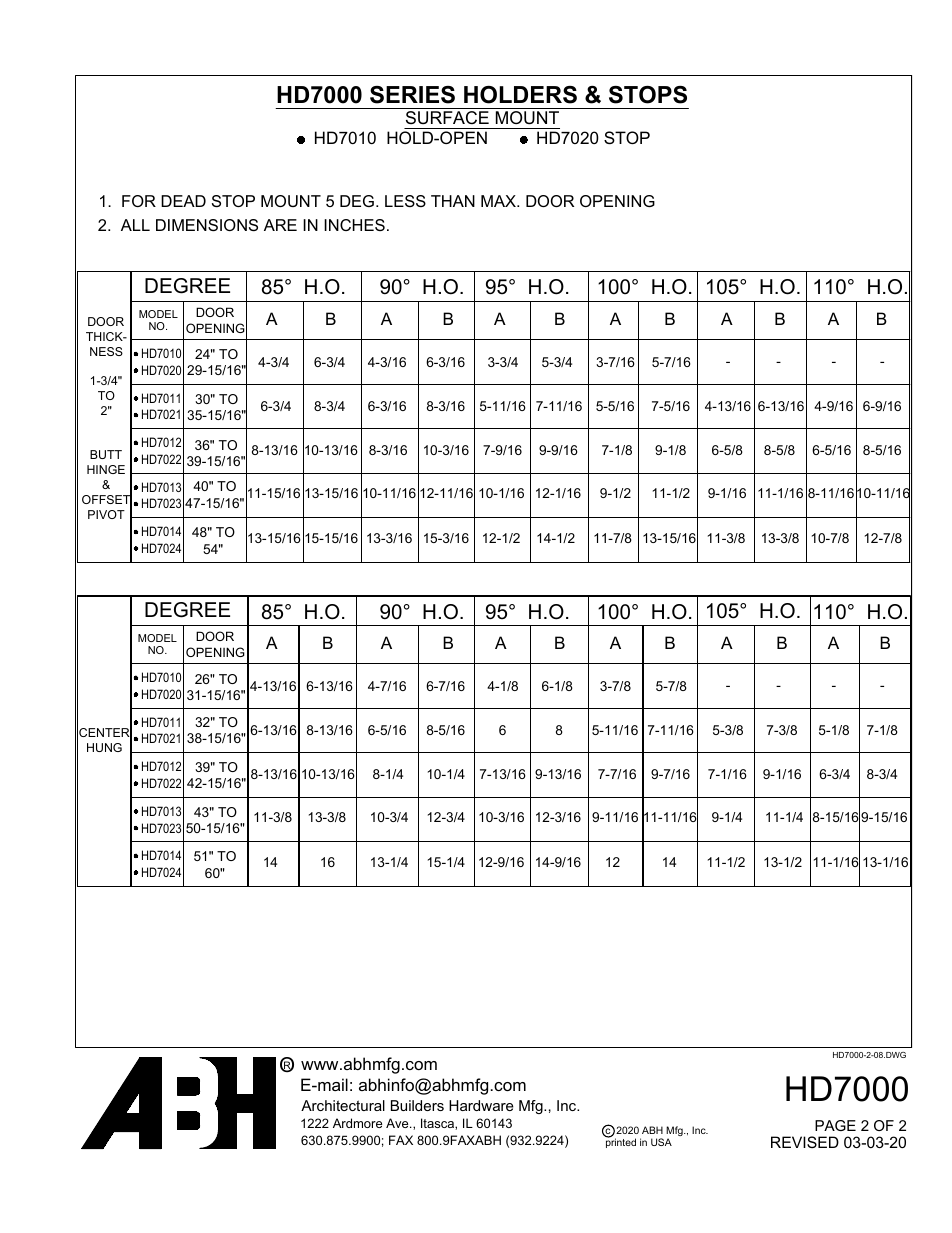 This document has height=1233, width=952. I want to click on THAN, so click(453, 201).
